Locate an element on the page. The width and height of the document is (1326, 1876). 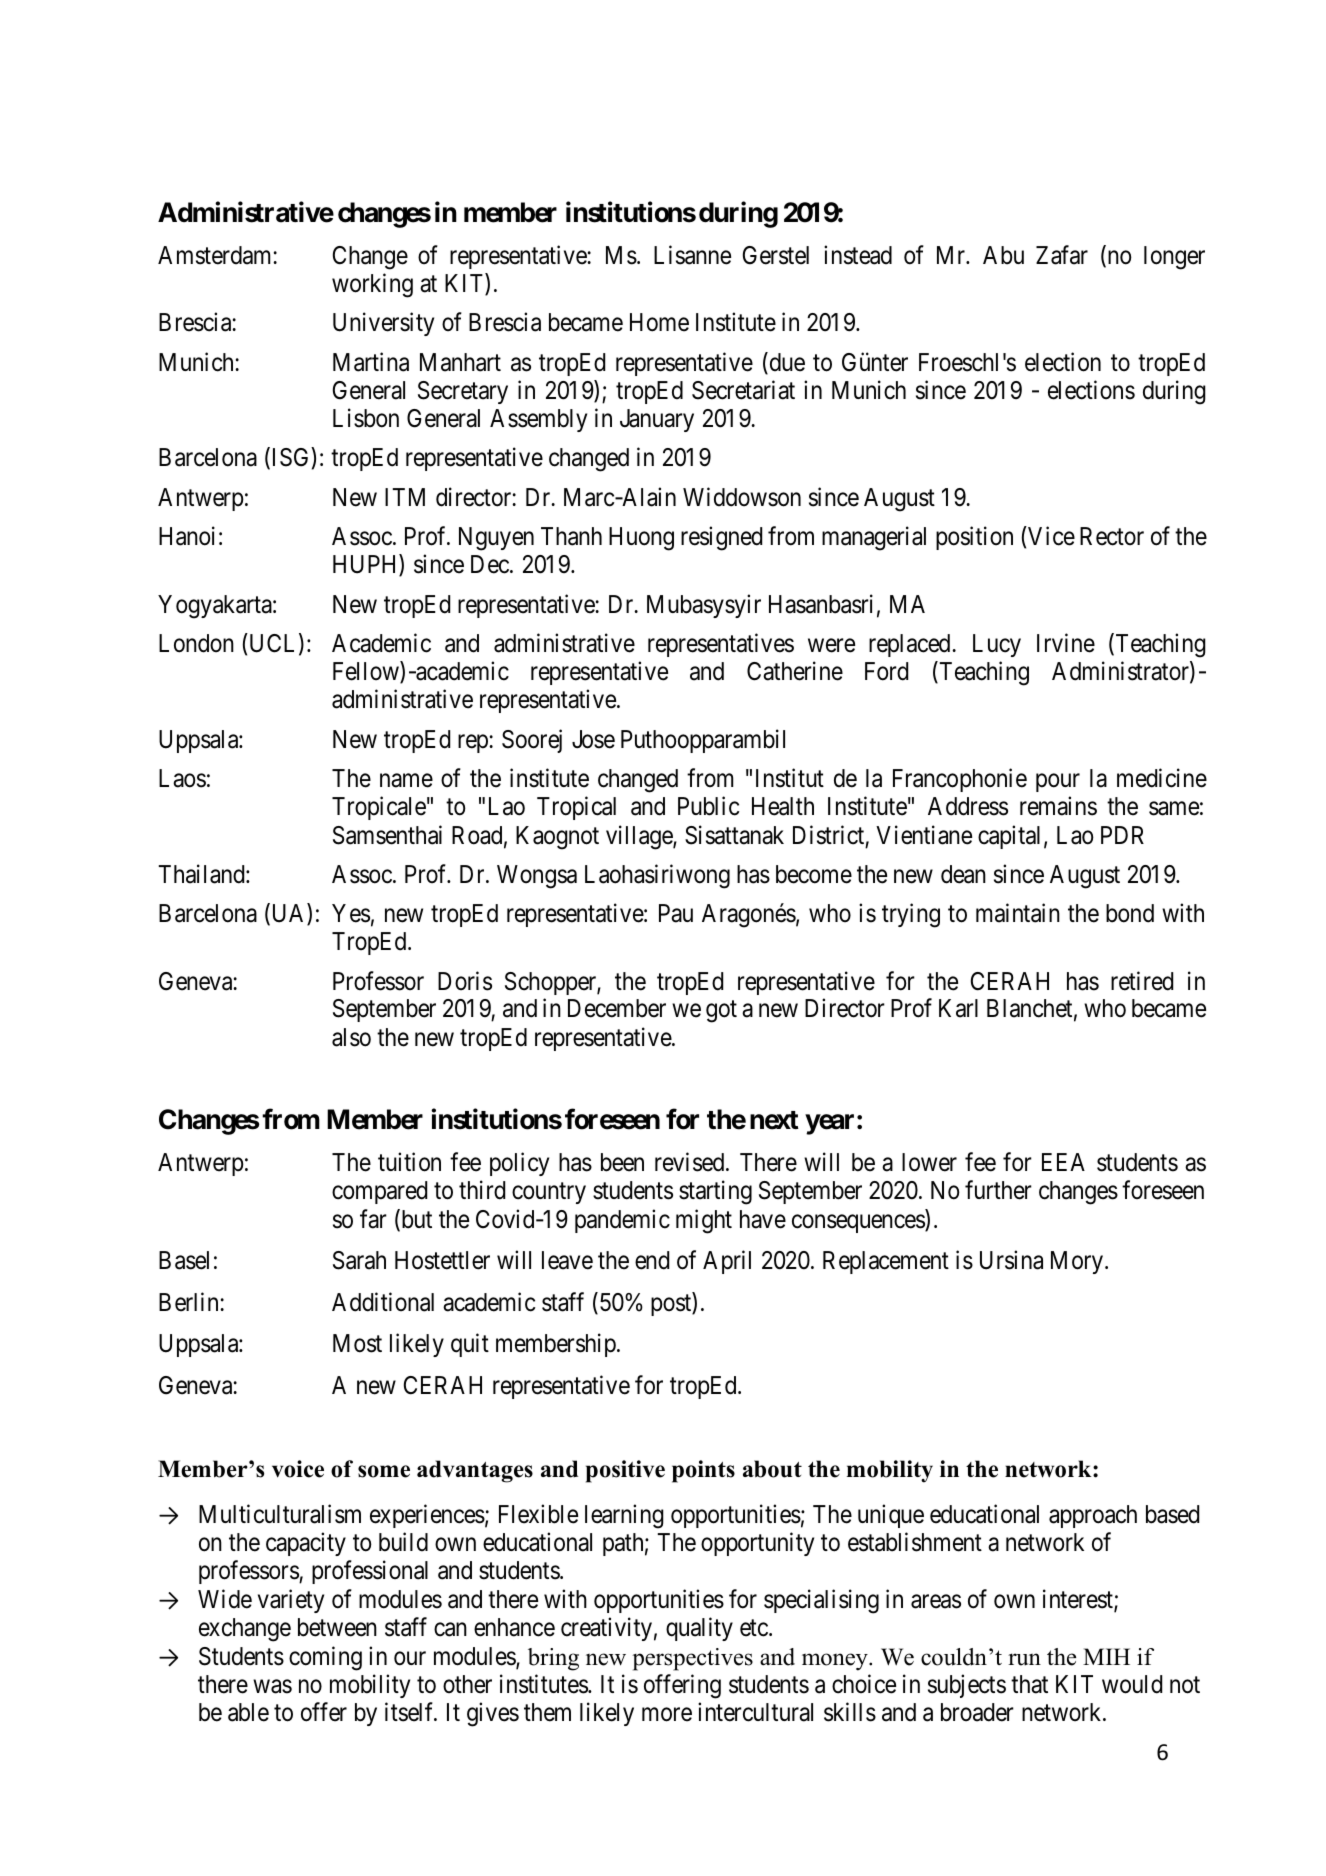
perspectives is located at coordinates (692, 1659).
